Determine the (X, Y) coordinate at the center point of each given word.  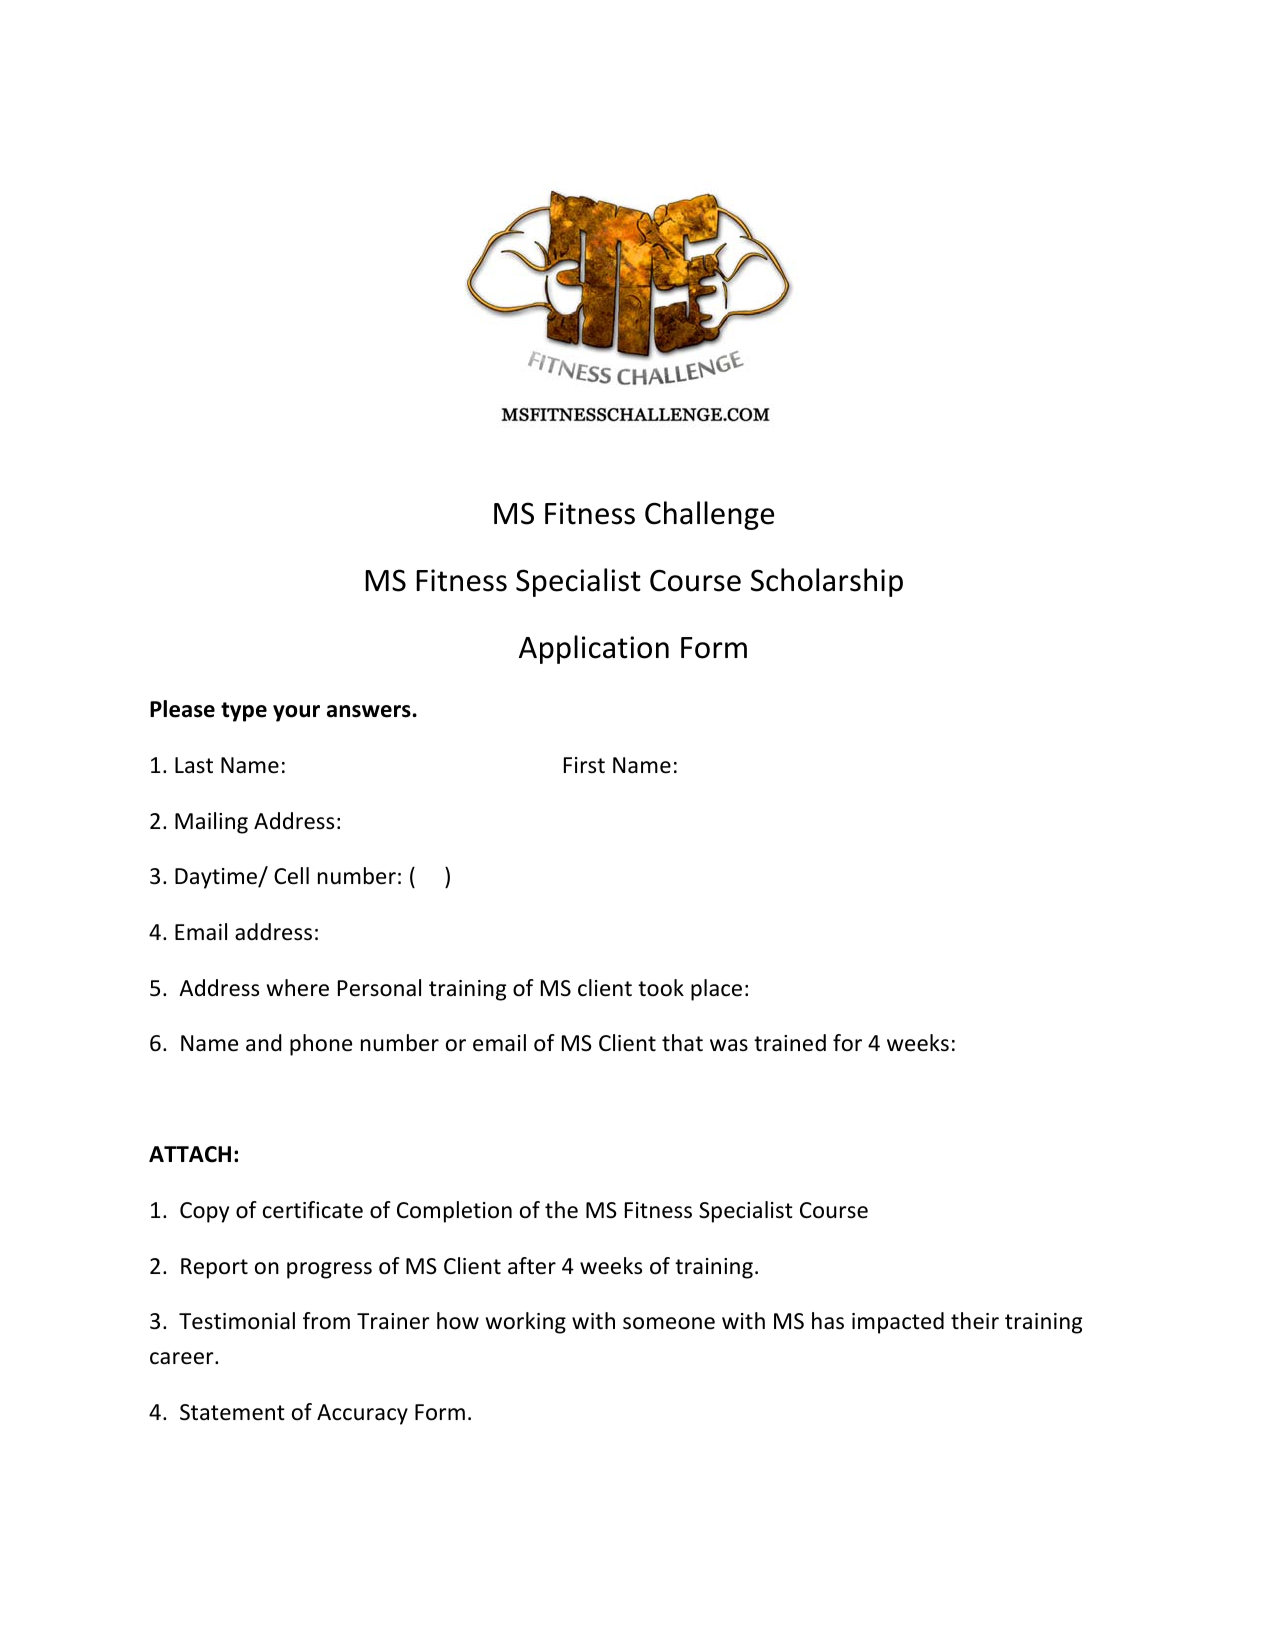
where (298, 988)
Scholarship (827, 582)
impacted (898, 1323)
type (244, 712)
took (661, 988)
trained (790, 1043)
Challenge (709, 515)
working (526, 1323)
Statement (232, 1412)
